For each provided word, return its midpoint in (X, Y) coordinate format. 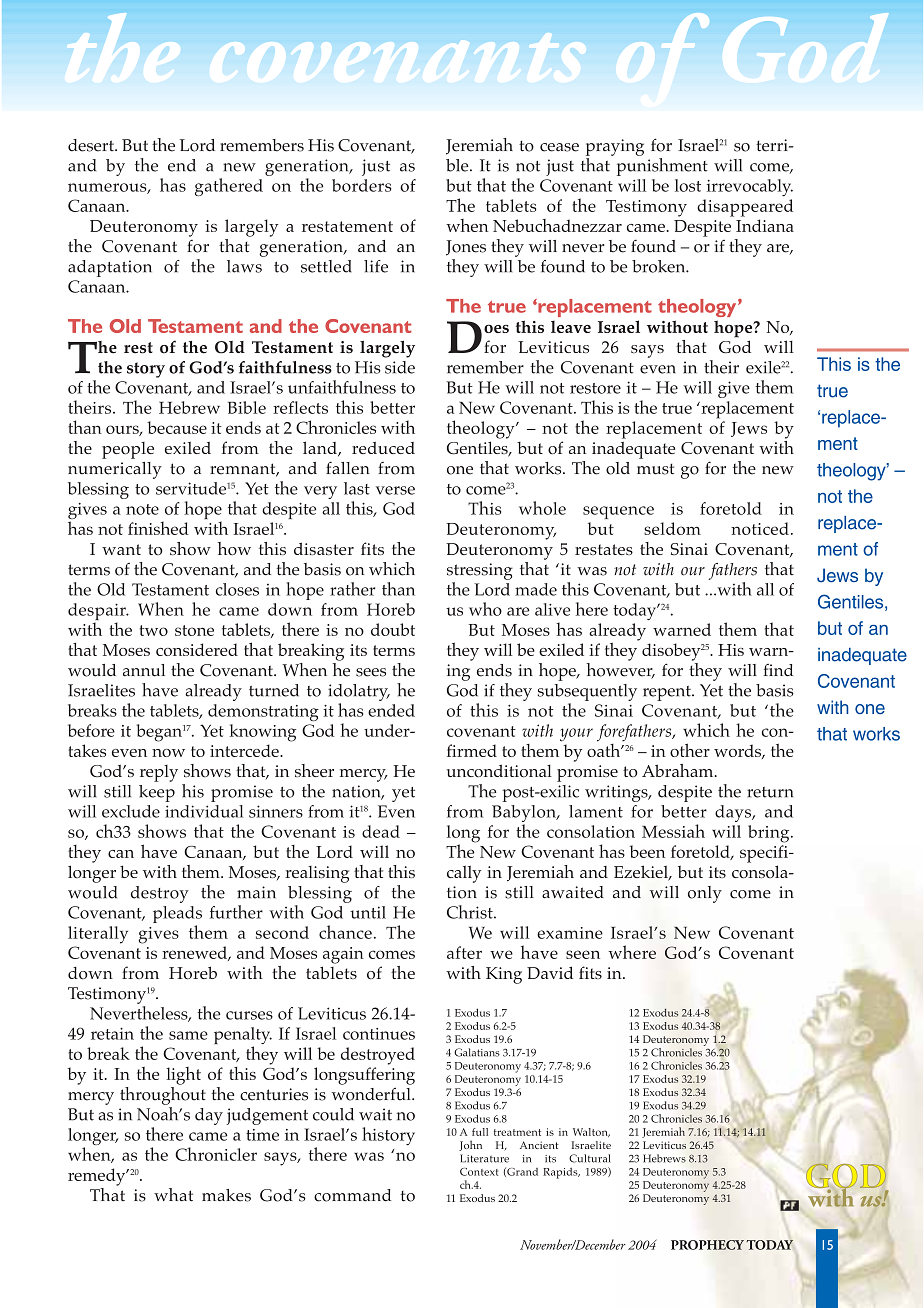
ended (391, 710)
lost (688, 185)
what (173, 1195)
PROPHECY (707, 1245)
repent (668, 693)
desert (92, 145)
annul (144, 670)
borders (361, 185)
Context (479, 1172)
